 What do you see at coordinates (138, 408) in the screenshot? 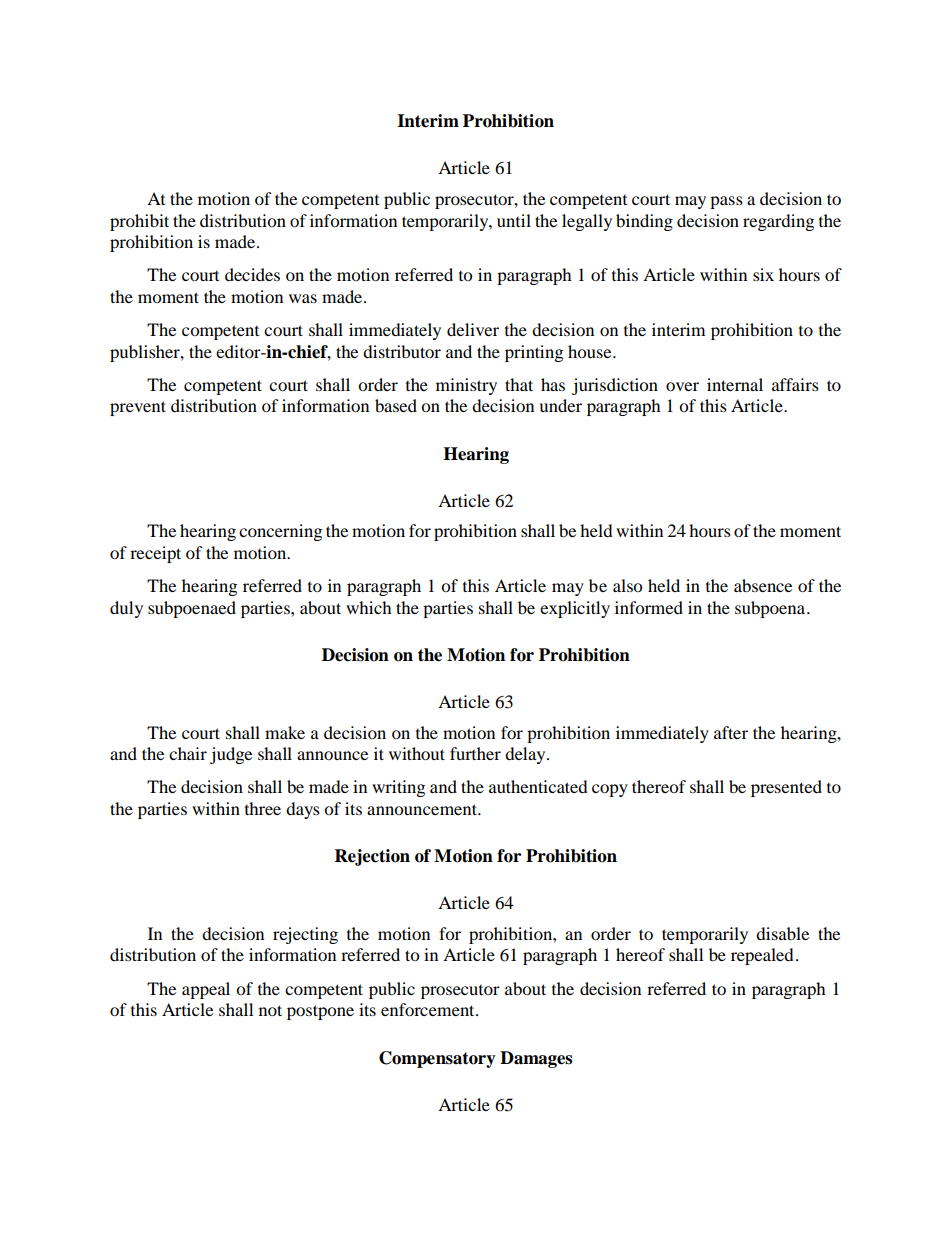
I see `prevent` at bounding box center [138, 408].
